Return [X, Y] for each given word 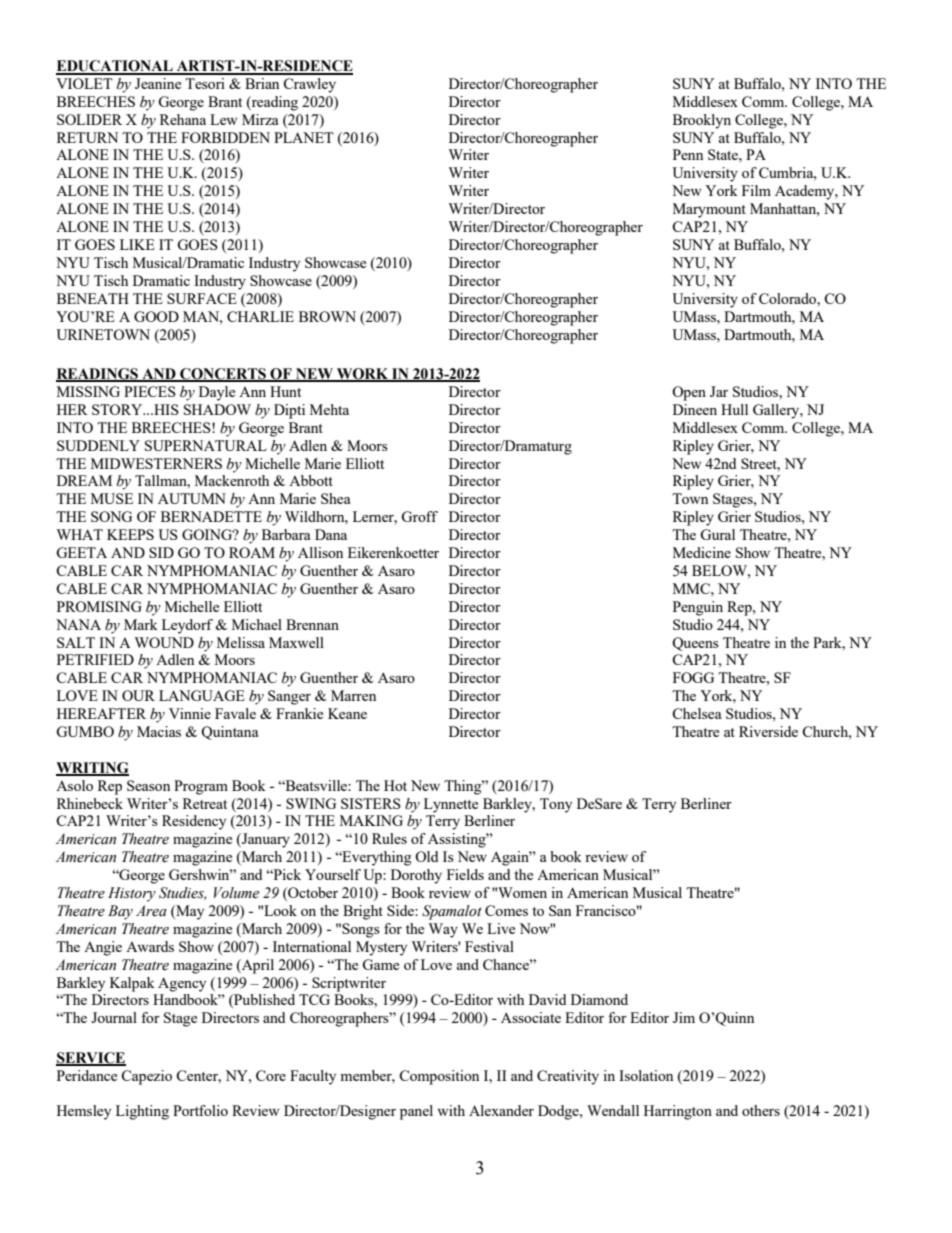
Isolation [646, 1075]
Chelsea [696, 713]
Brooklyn [702, 121]
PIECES [150, 391]
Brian [262, 83]
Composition [439, 1077]
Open [689, 393]
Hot [395, 785]
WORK [363, 375]
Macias [159, 731]
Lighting [142, 1112]
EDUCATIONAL [115, 67]
